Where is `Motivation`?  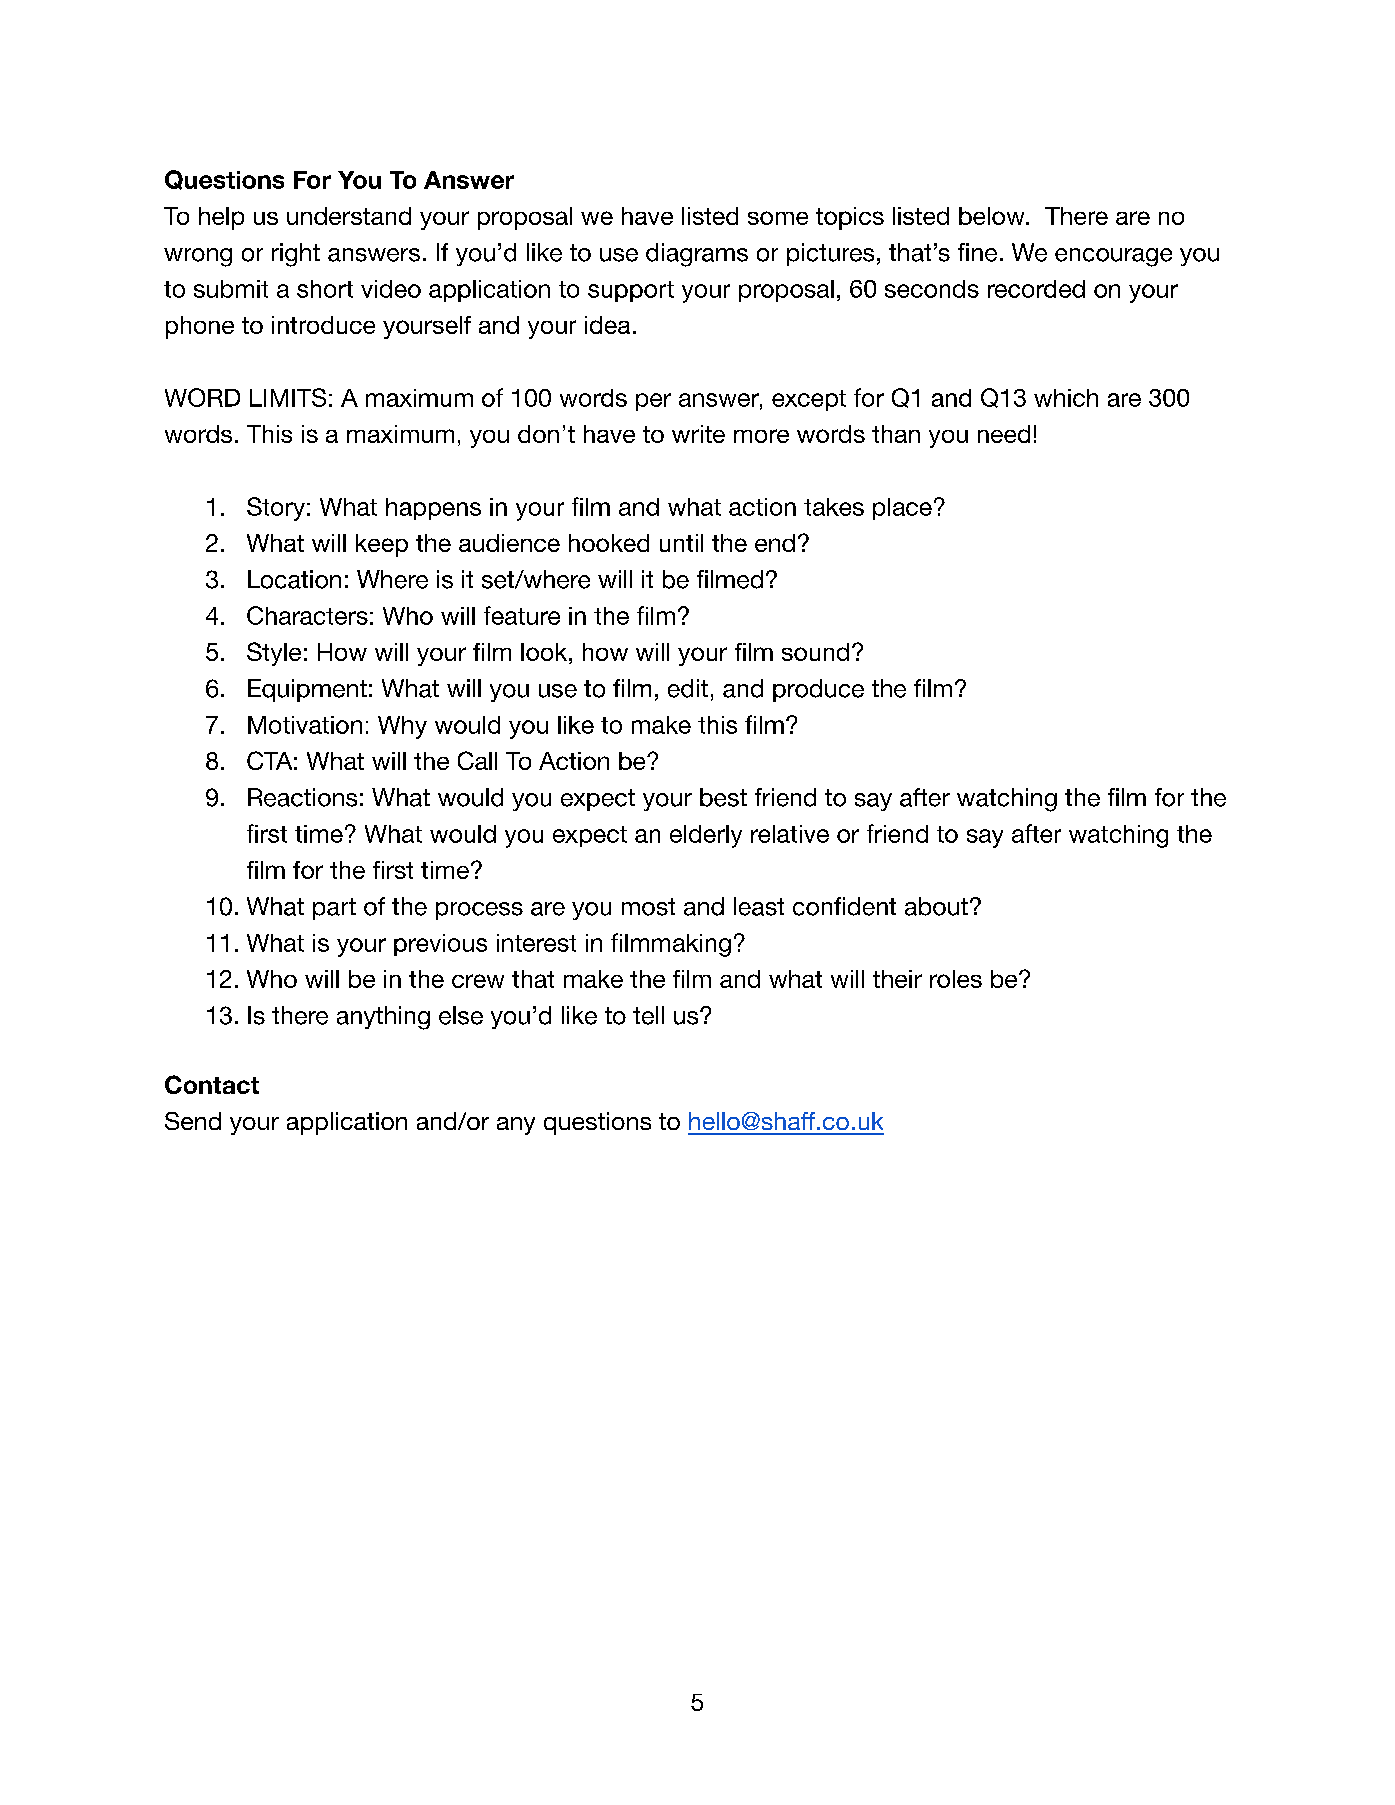
Motivation is located at coordinates (305, 725).
